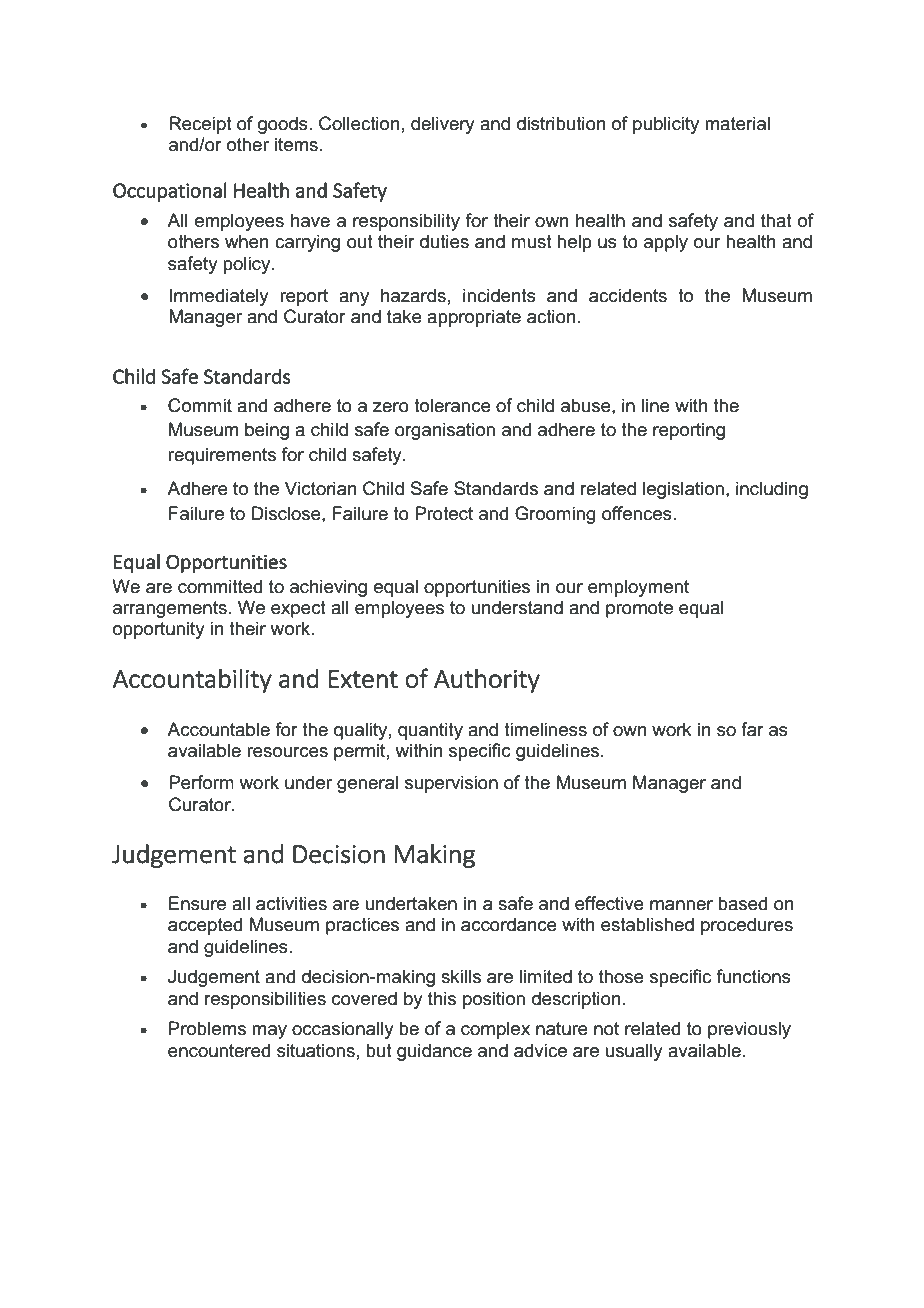 This screenshot has height=1308, width=924. I want to click on Problems, so click(207, 1028).
